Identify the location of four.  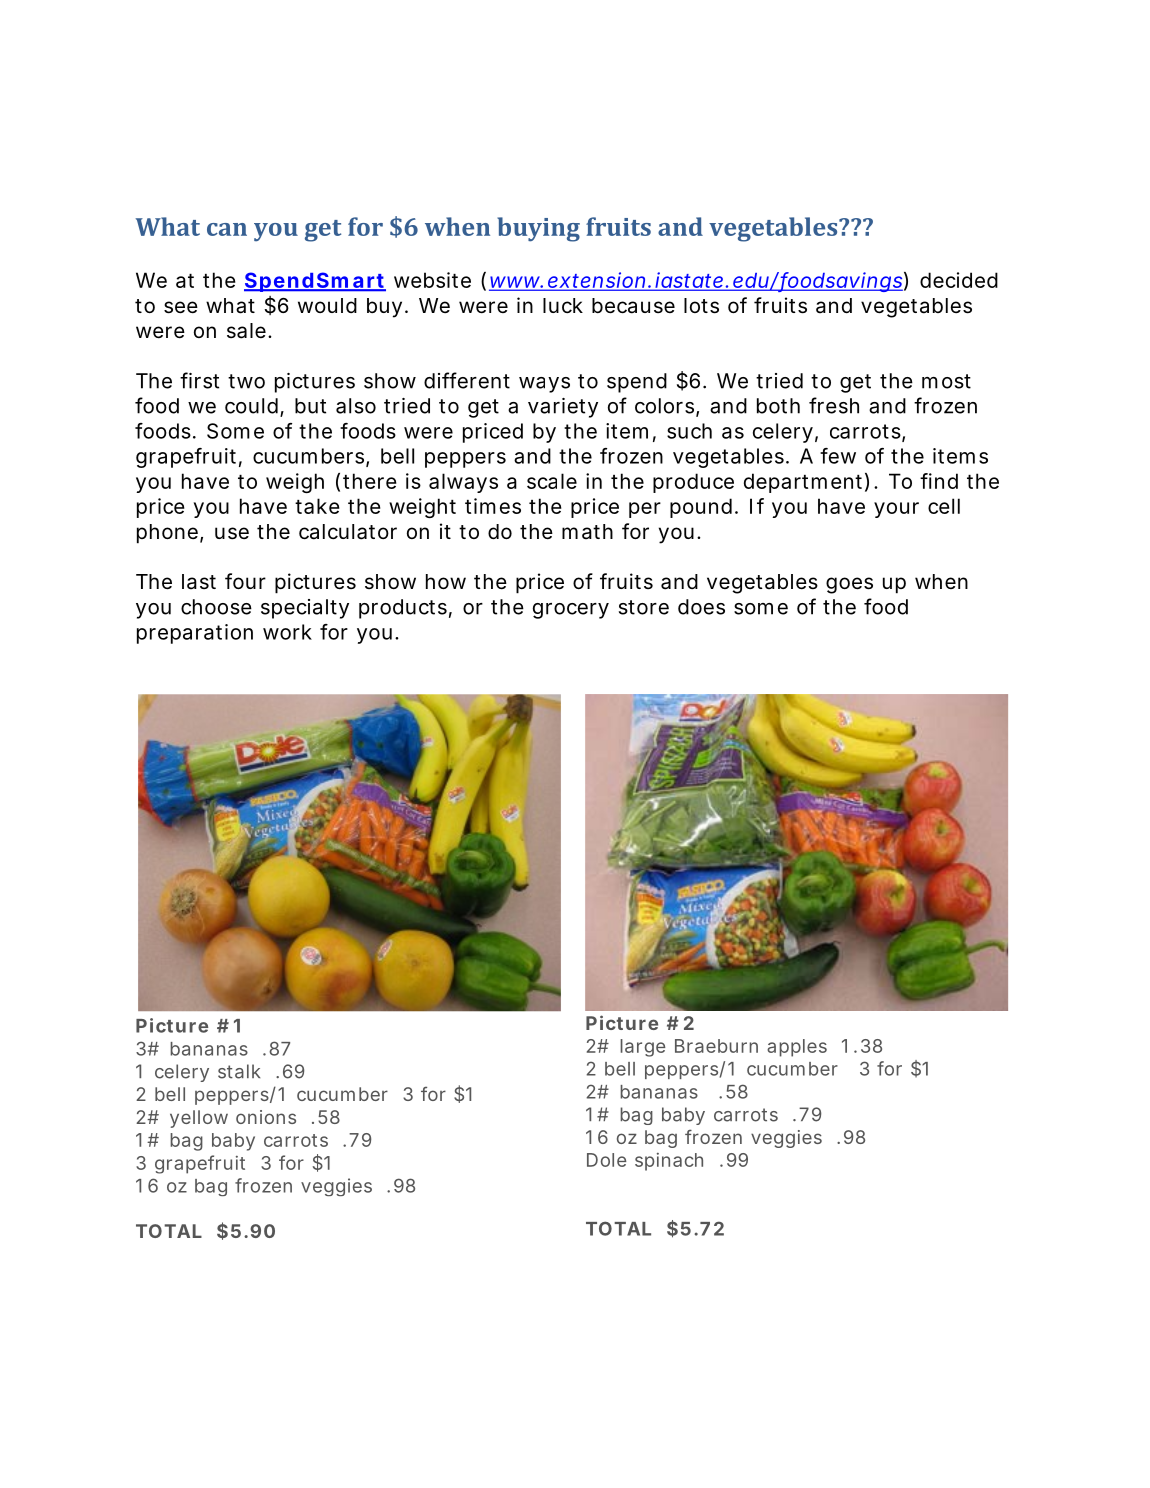
(245, 581).
